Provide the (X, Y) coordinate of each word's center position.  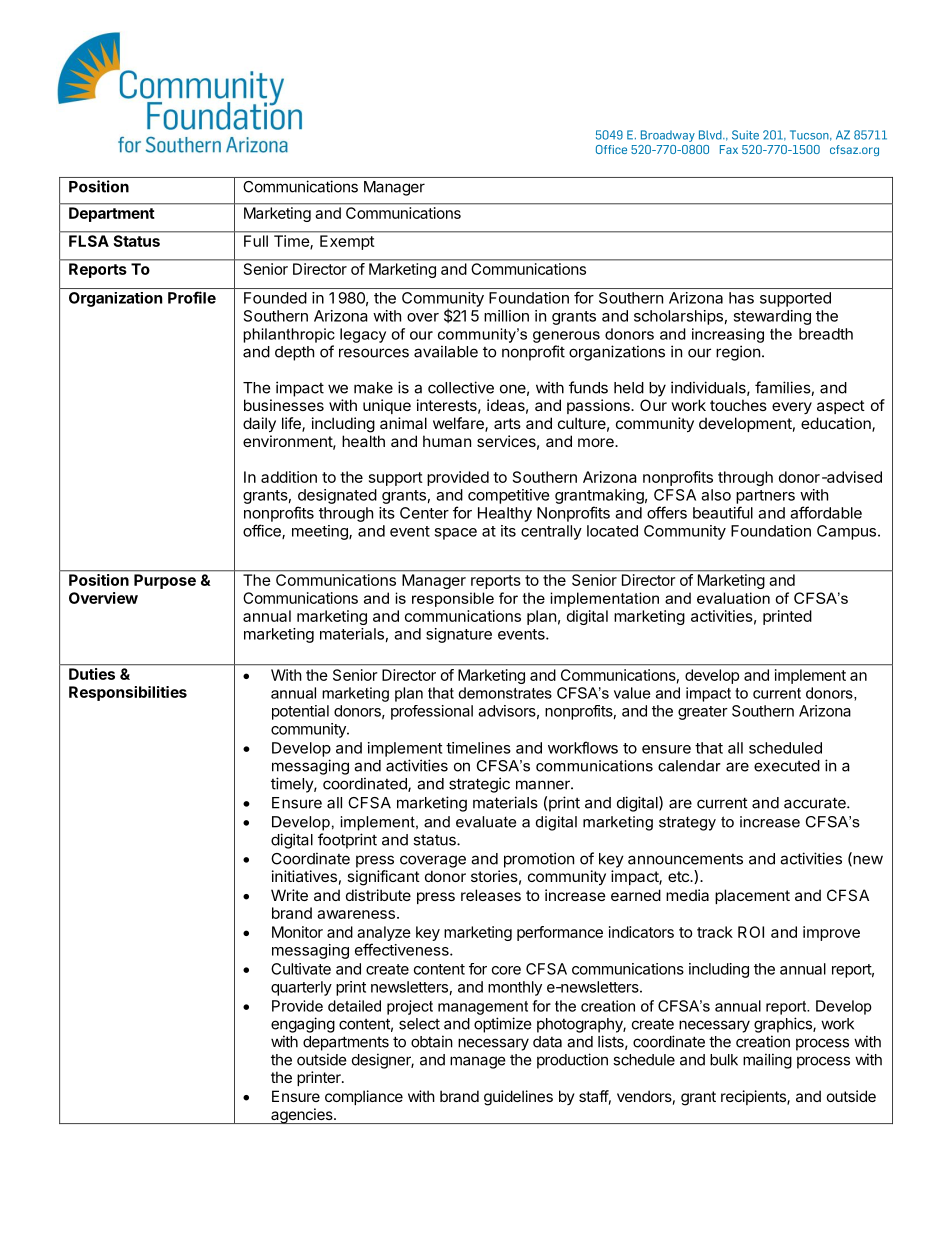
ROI (751, 932)
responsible (453, 599)
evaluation (733, 598)
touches (738, 405)
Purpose (165, 581)
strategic (479, 785)
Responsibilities (128, 693)
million (506, 316)
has (741, 298)
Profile (192, 297)
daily (259, 424)
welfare (459, 424)
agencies (302, 1116)
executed (787, 766)
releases (491, 895)
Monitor (297, 932)
